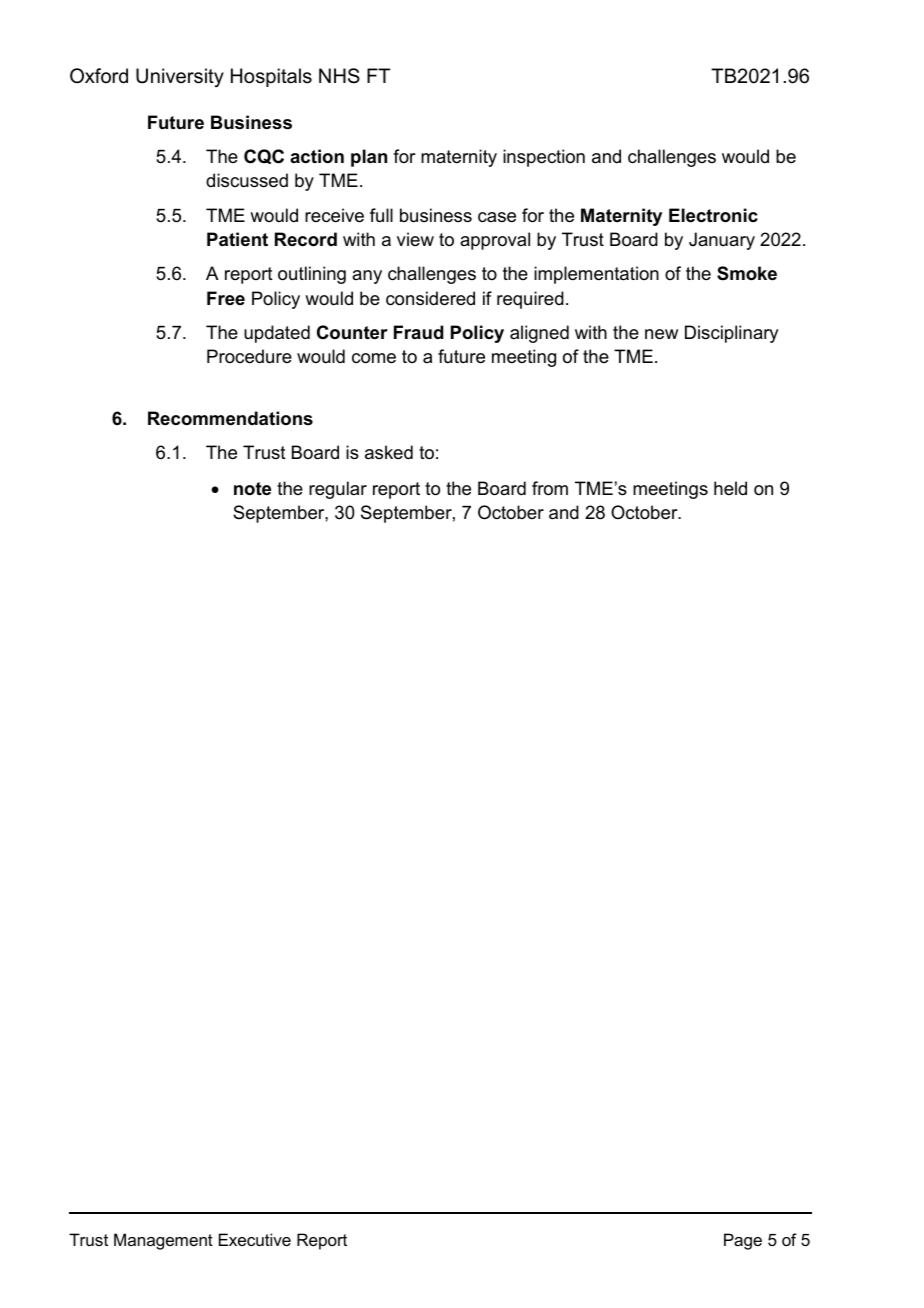 This document has width=924, height=1308. What do you see at coordinates (180, 77) in the document?
I see `University` at bounding box center [180, 77].
